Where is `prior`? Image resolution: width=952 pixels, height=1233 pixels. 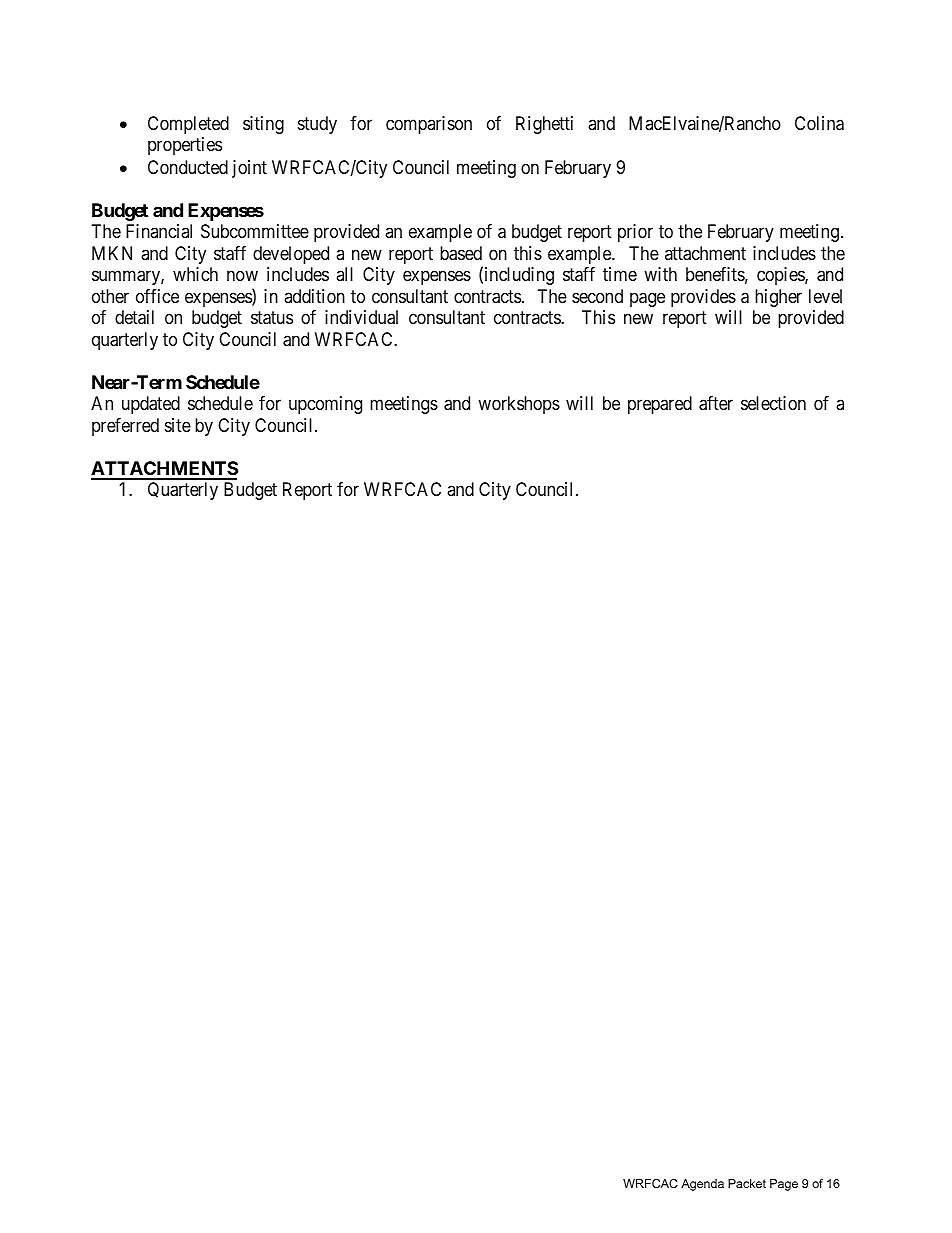 prior is located at coordinates (635, 233).
